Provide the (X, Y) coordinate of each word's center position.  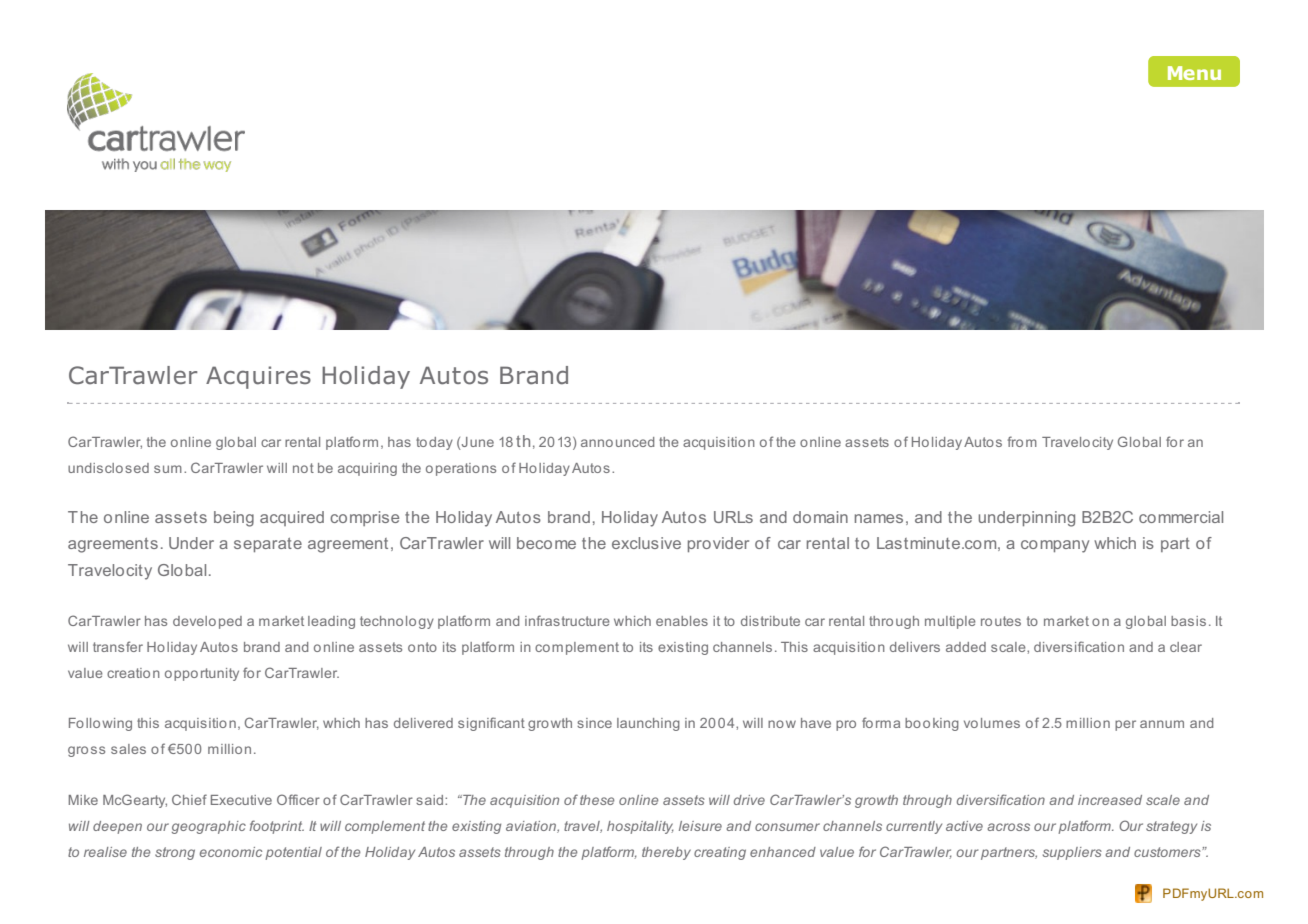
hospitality (640, 827)
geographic (209, 827)
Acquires (258, 377)
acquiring (367, 469)
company (1055, 546)
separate (268, 545)
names (879, 518)
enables (682, 621)
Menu (1194, 73)
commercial (1181, 517)
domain (820, 517)
